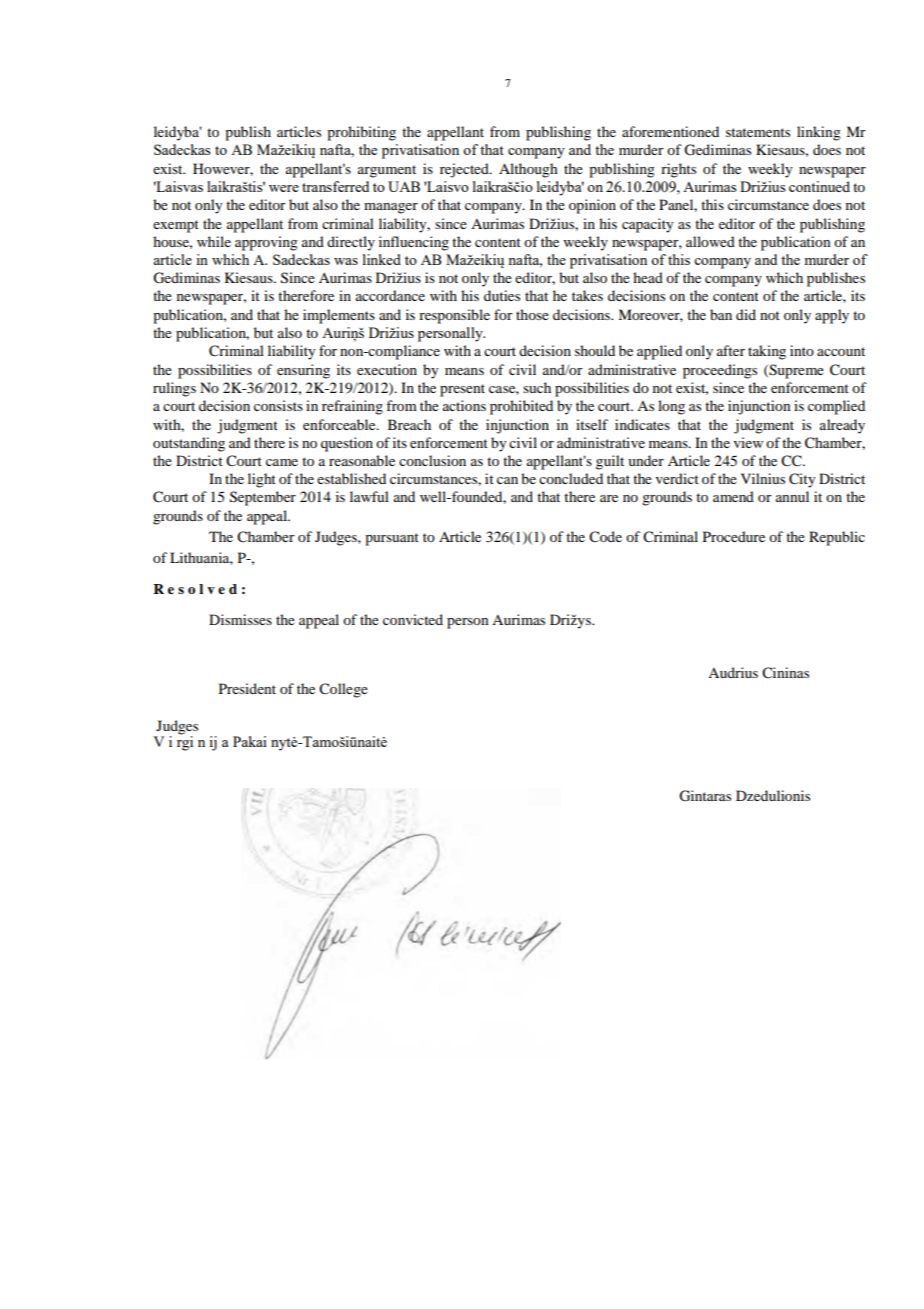 The height and width of the image is (1309, 924). Describe the element at coordinates (284, 188) in the image. I see `were` at that location.
